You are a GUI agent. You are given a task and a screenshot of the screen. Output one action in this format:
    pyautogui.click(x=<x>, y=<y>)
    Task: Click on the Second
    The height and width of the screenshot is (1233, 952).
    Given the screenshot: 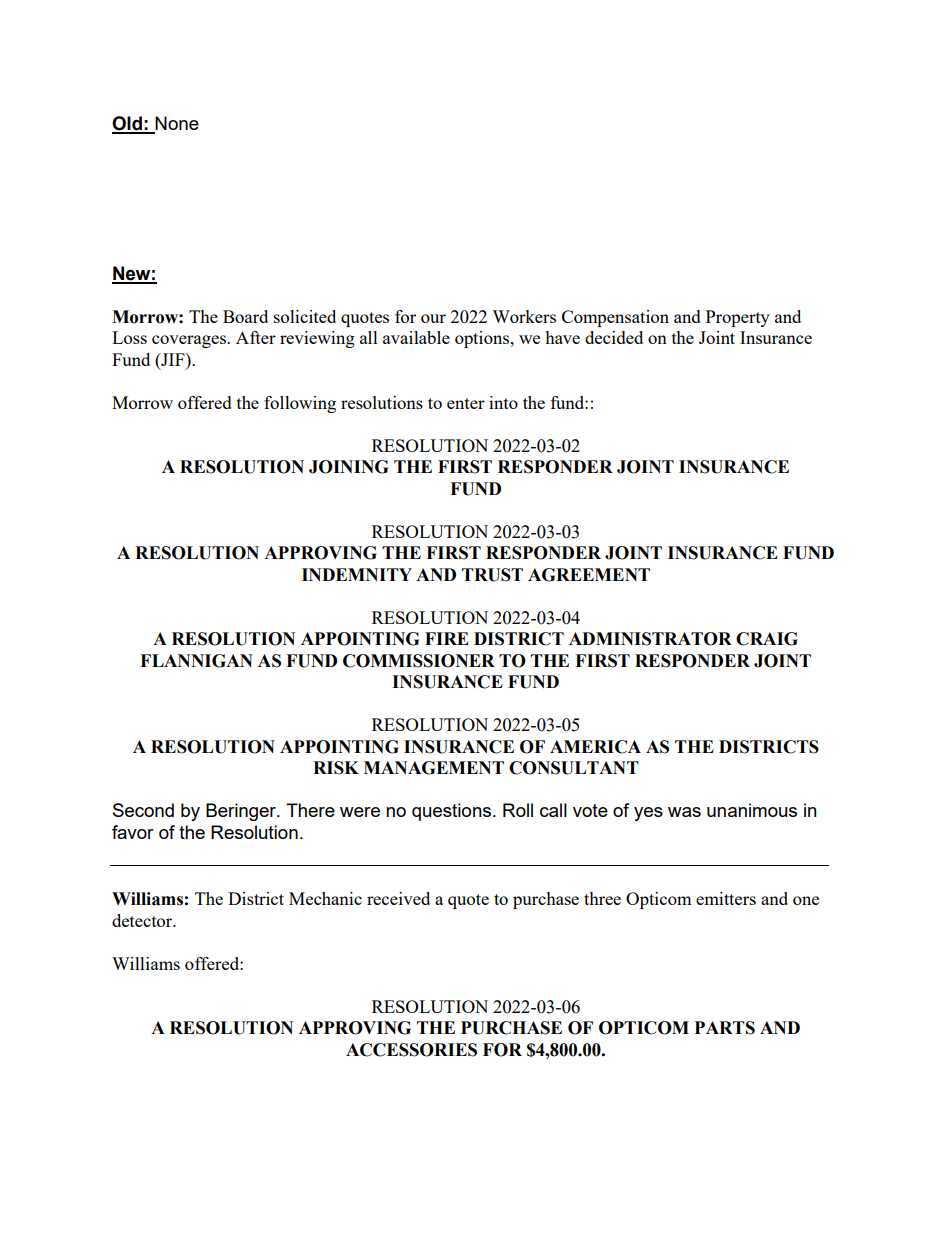 What is the action you would take?
    pyautogui.click(x=143, y=810)
